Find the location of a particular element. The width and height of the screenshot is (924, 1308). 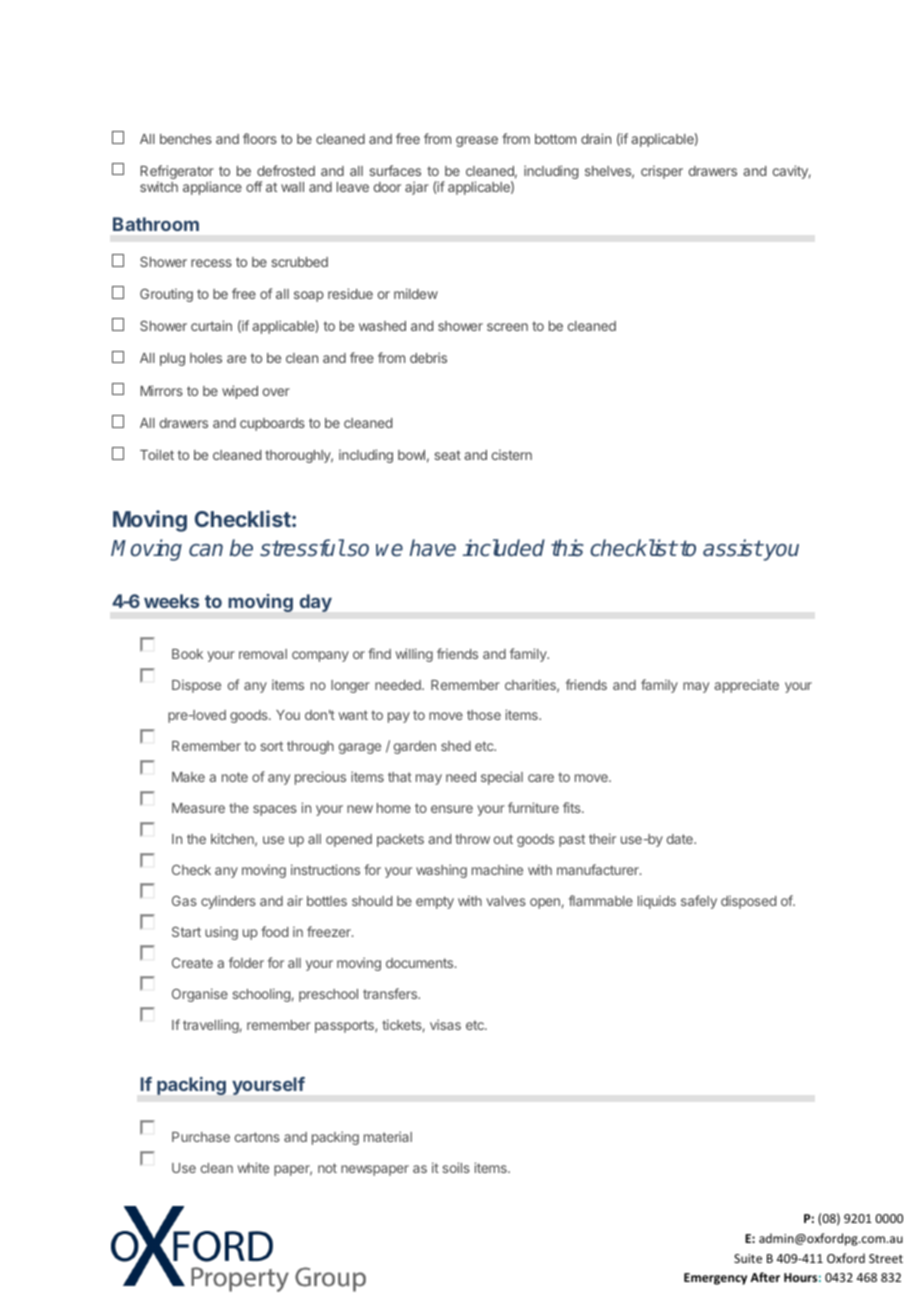

sort is located at coordinates (271, 746).
